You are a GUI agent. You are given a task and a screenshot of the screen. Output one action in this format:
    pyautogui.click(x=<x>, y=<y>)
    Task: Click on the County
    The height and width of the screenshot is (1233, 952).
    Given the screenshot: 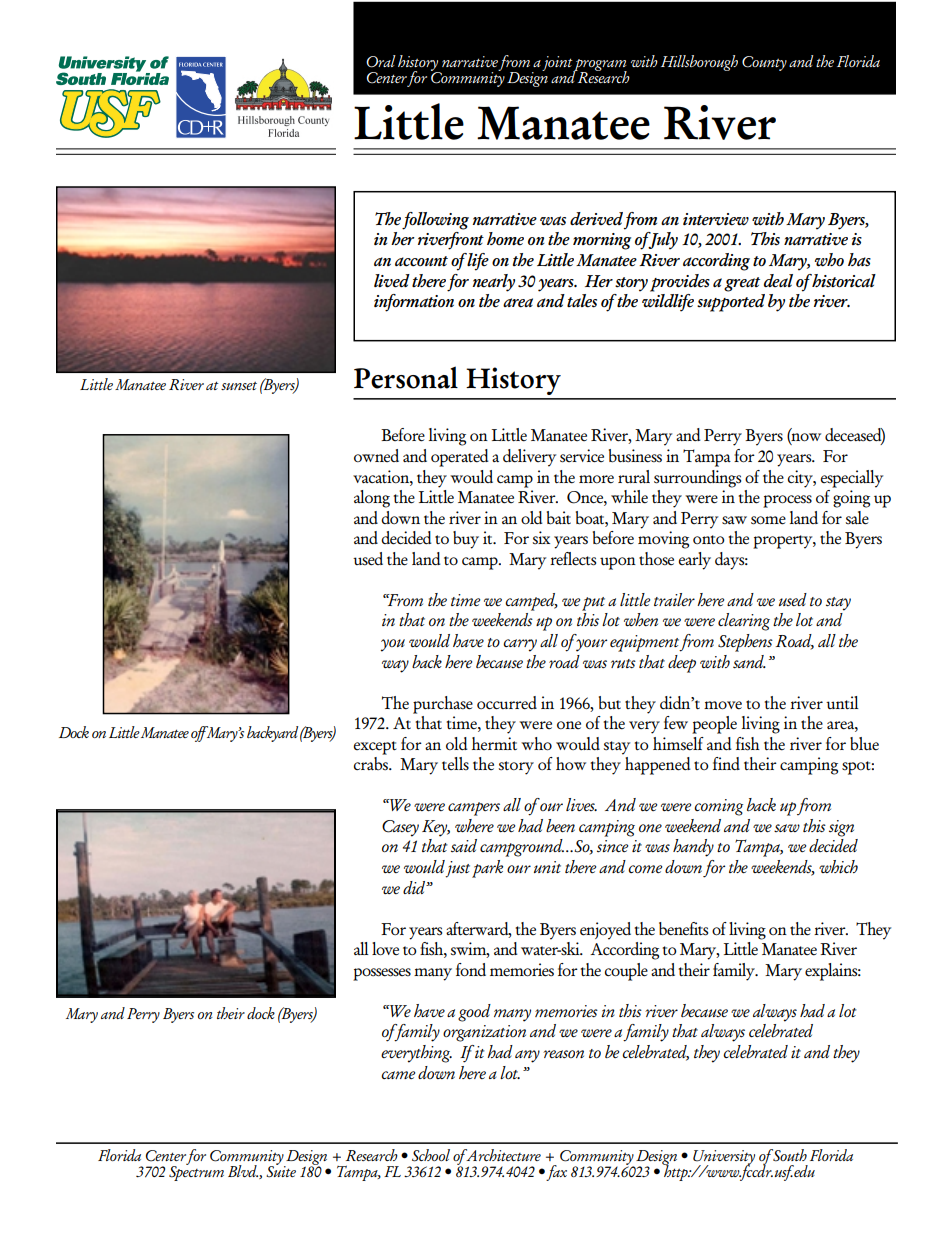 What is the action you would take?
    pyautogui.click(x=764, y=63)
